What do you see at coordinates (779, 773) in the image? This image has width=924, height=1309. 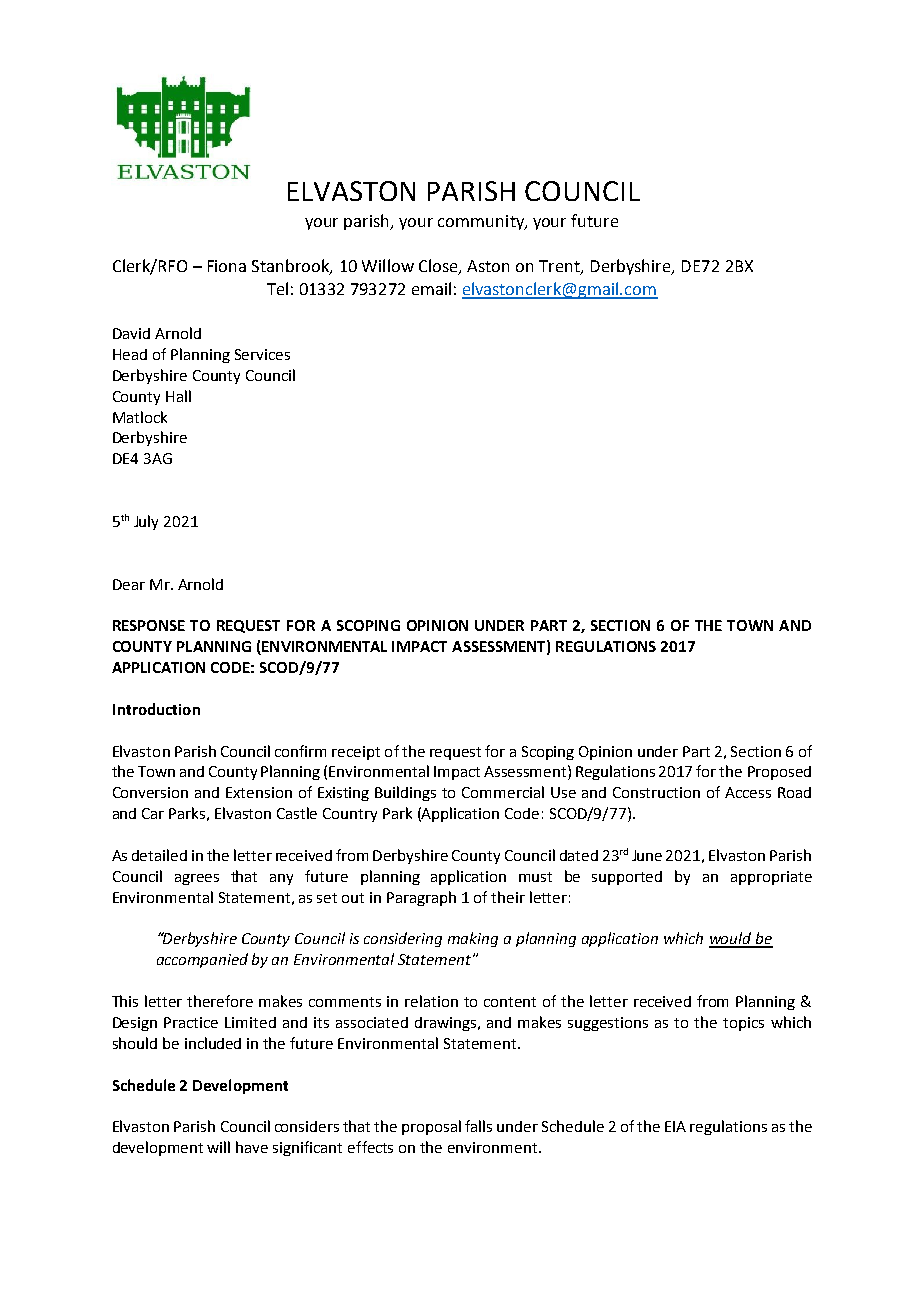 I see `Proposed` at bounding box center [779, 773].
